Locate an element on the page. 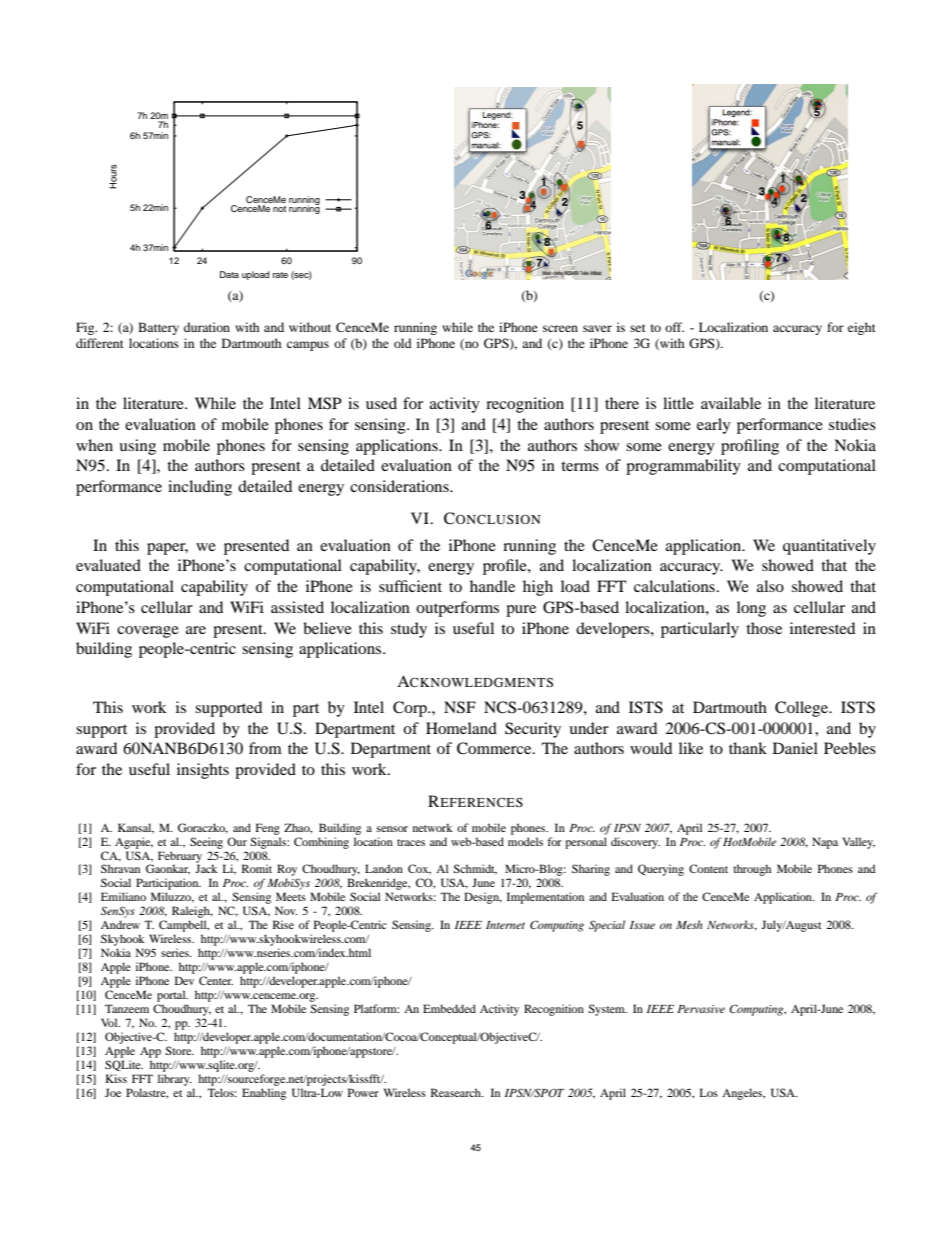 Image resolution: width=952 pixels, height=1233 pixels. off is located at coordinates (674, 327).
